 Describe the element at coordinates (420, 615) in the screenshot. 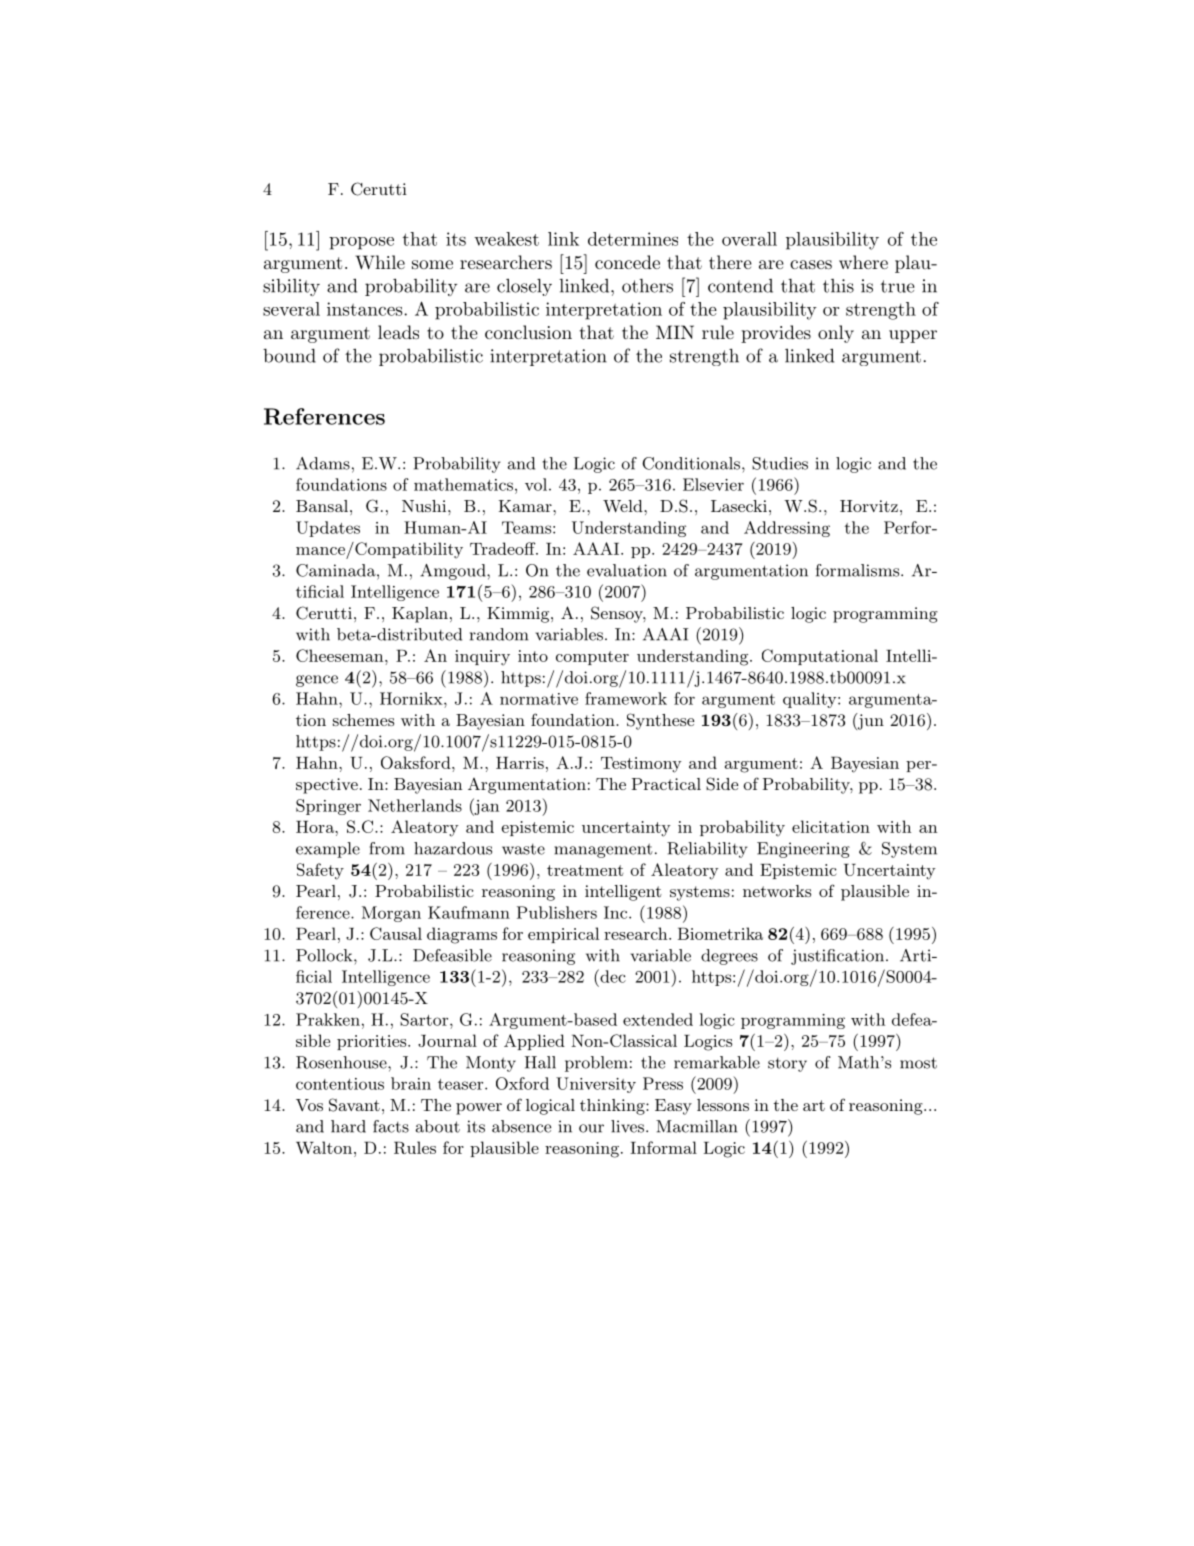

I see `Kaplan` at that location.
